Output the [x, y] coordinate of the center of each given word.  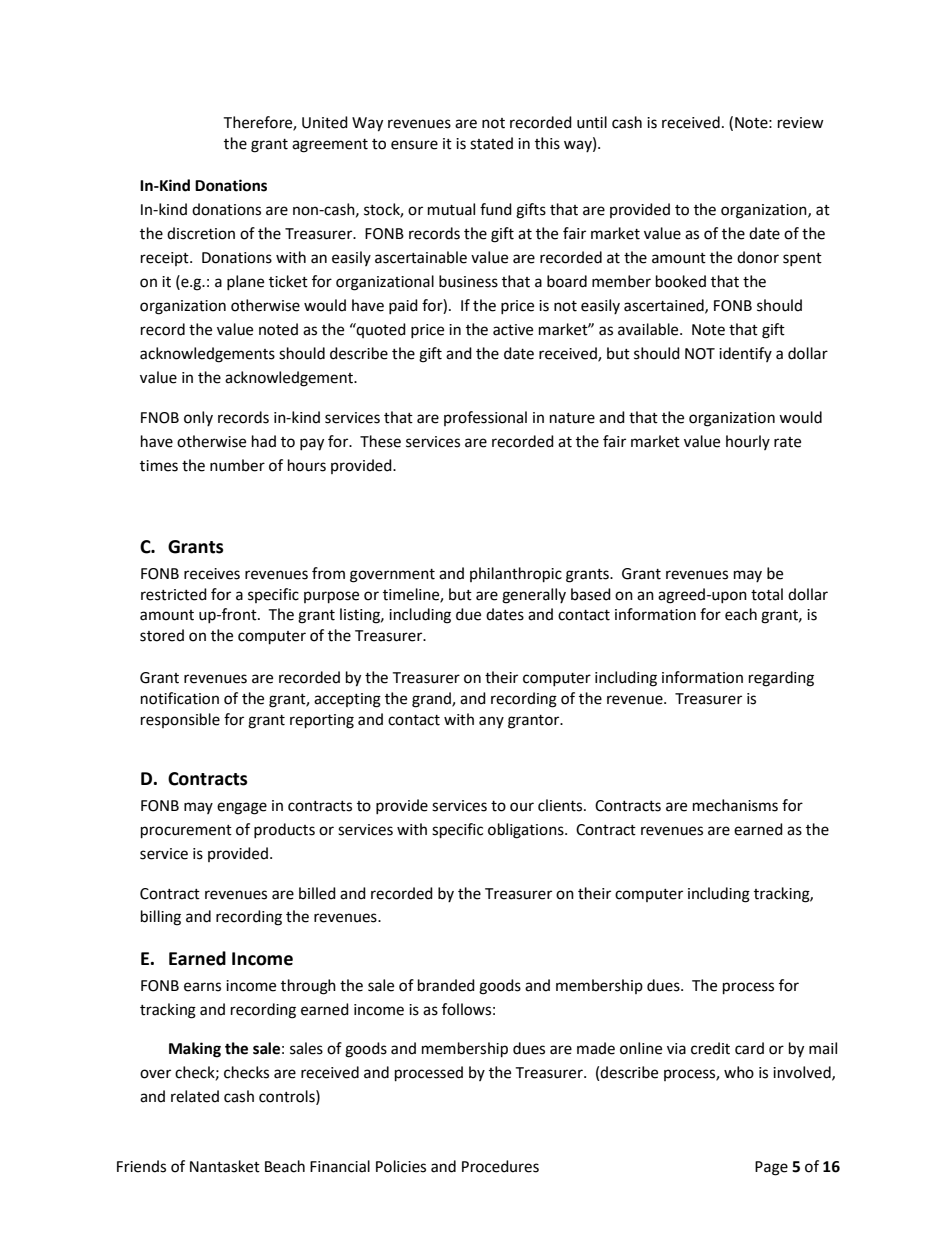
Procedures [500, 1166]
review [801, 123]
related [195, 1096]
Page [771, 1168]
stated [491, 143]
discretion [201, 233]
